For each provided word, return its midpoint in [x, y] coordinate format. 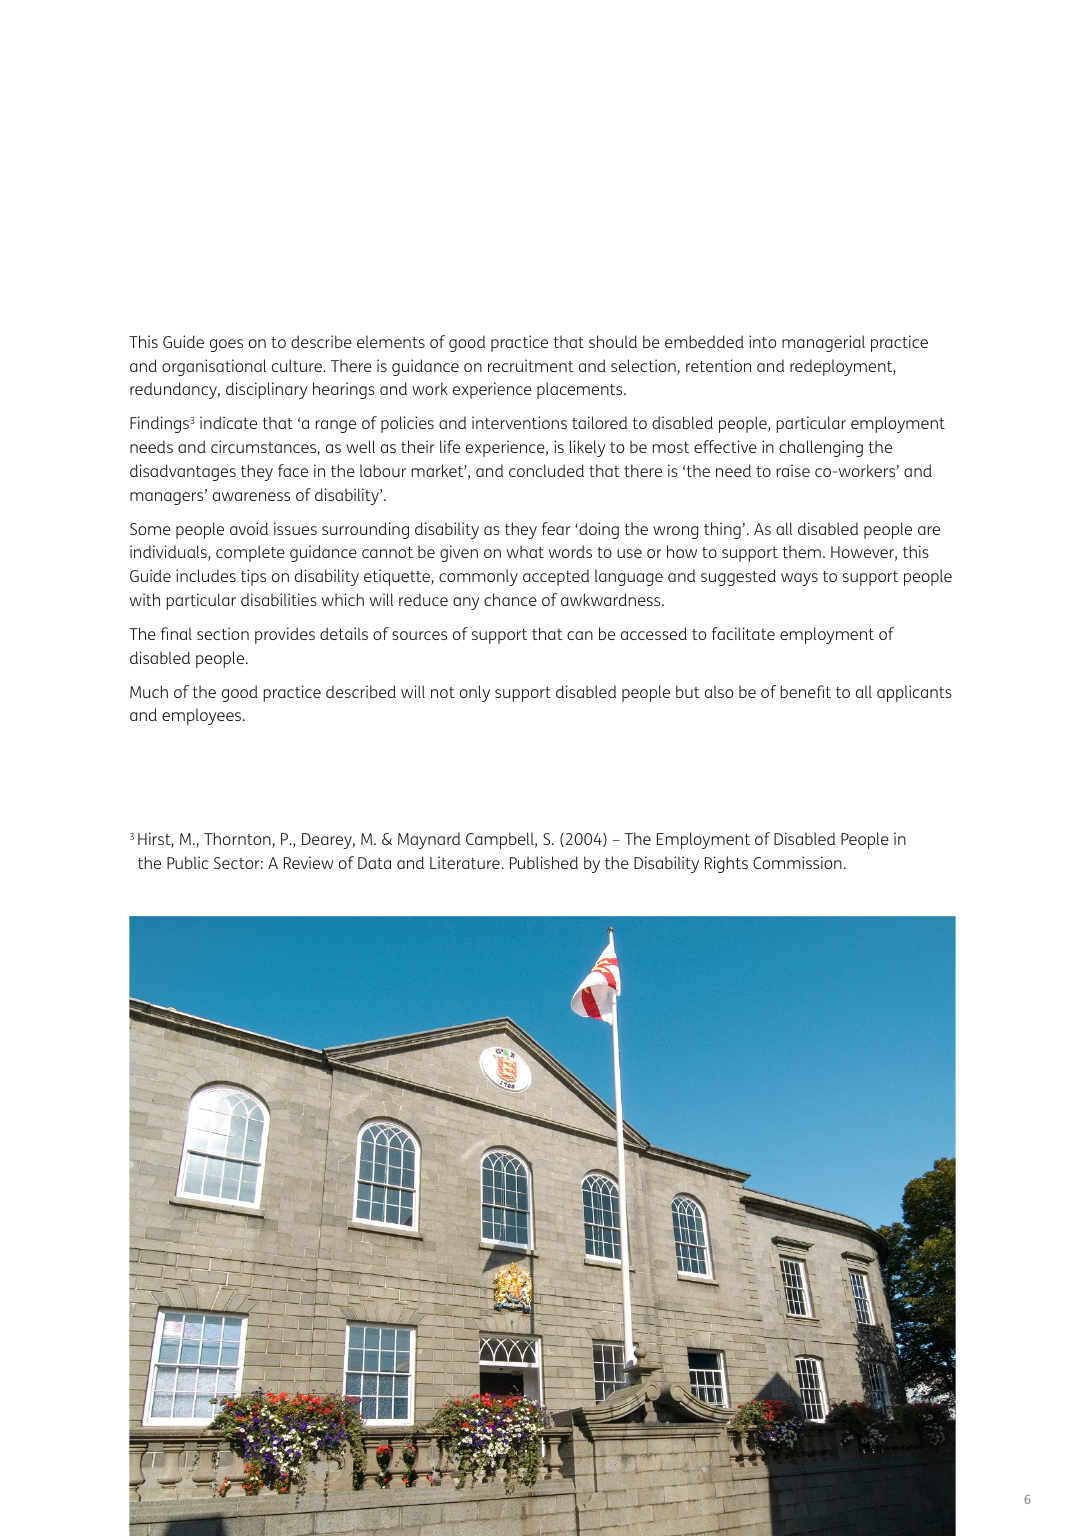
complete [250, 553]
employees [203, 716]
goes [226, 345]
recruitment [531, 365]
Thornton [238, 840]
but [688, 691]
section [223, 633]
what [525, 551]
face [293, 470]
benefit [805, 691]
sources [419, 635]
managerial [823, 343]
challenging [821, 448]
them [802, 551]
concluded [546, 470]
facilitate [743, 633]
